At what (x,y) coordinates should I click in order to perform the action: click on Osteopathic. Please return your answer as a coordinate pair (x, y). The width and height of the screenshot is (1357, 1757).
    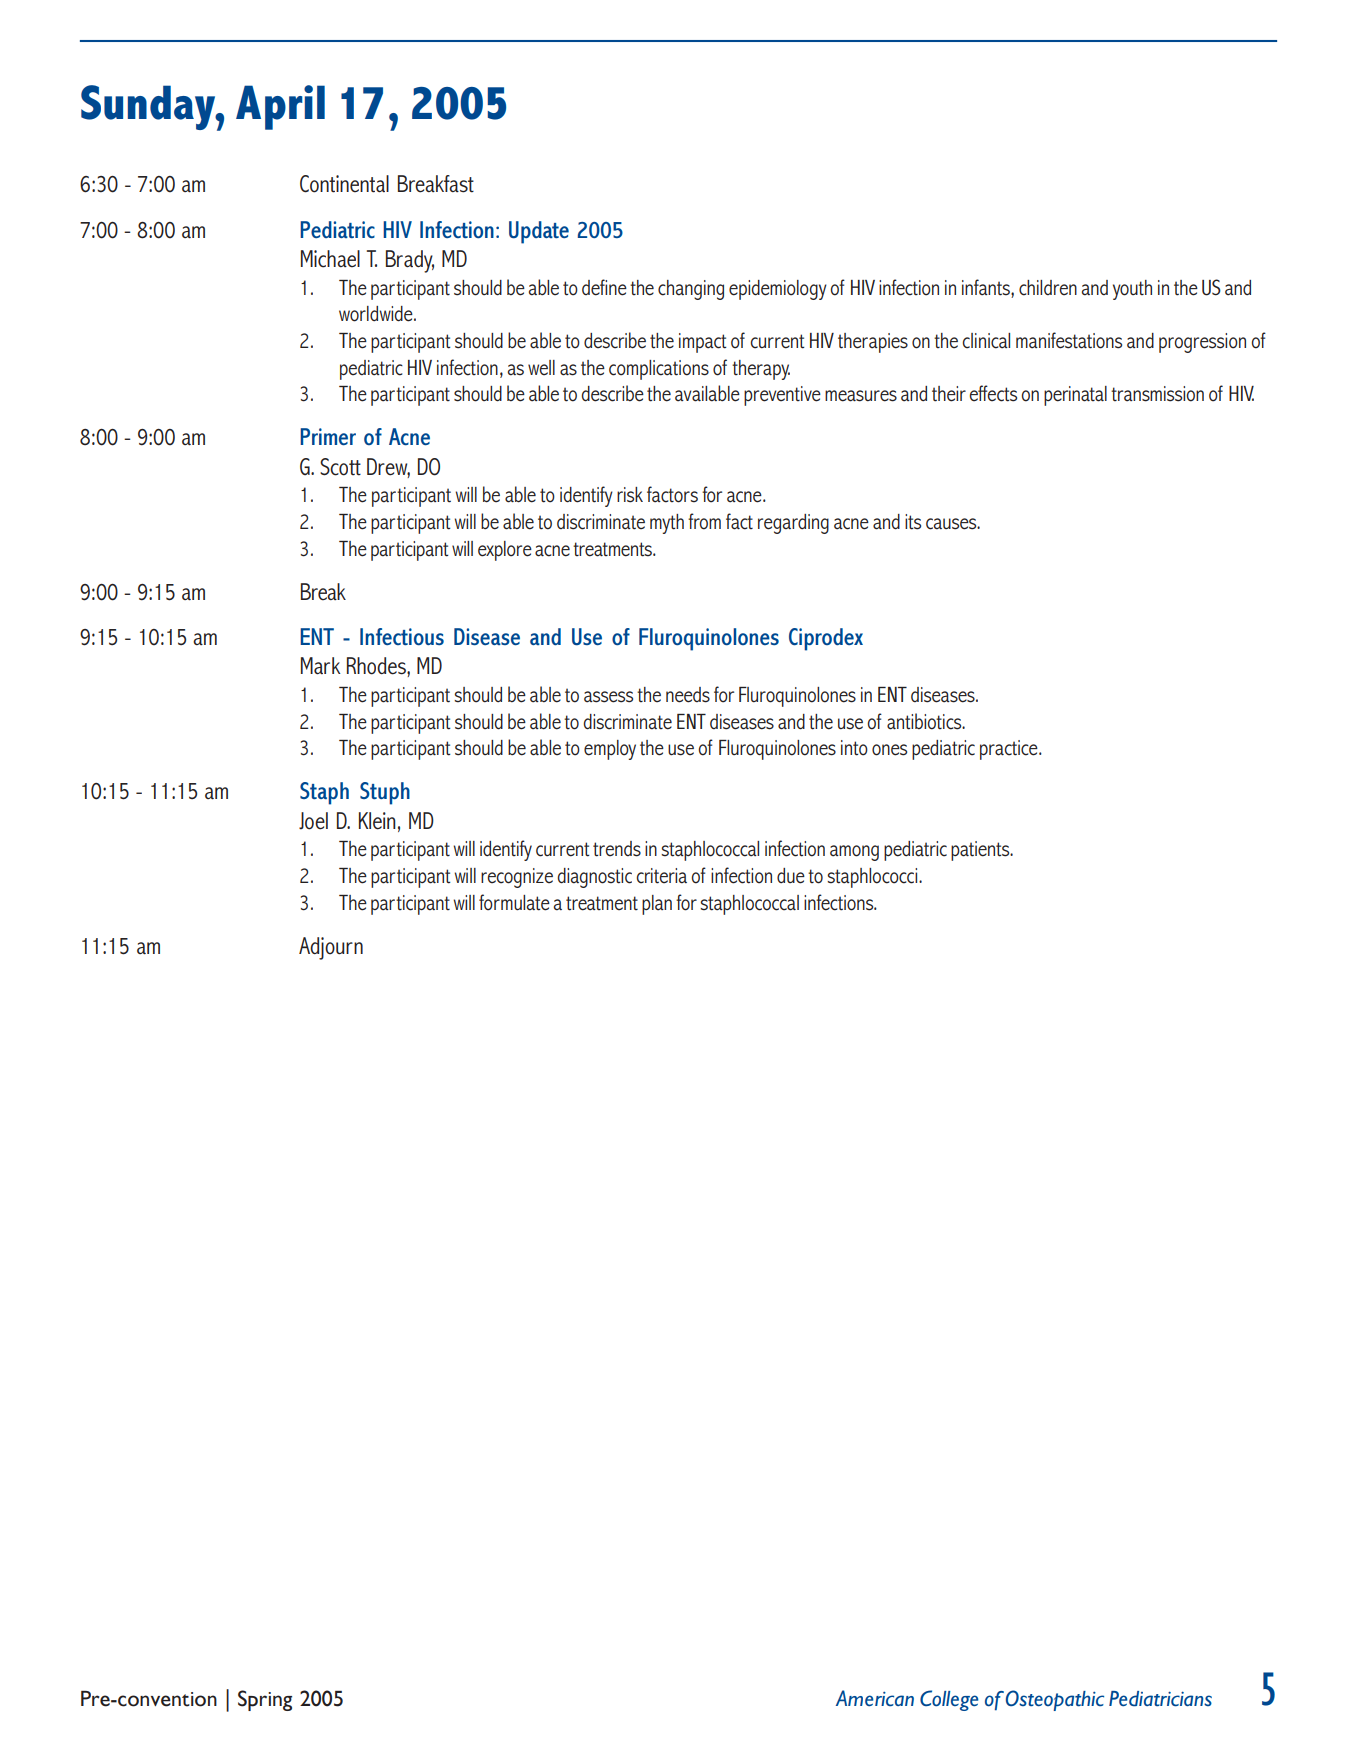
    Looking at the image, I should click on (1055, 1700).
